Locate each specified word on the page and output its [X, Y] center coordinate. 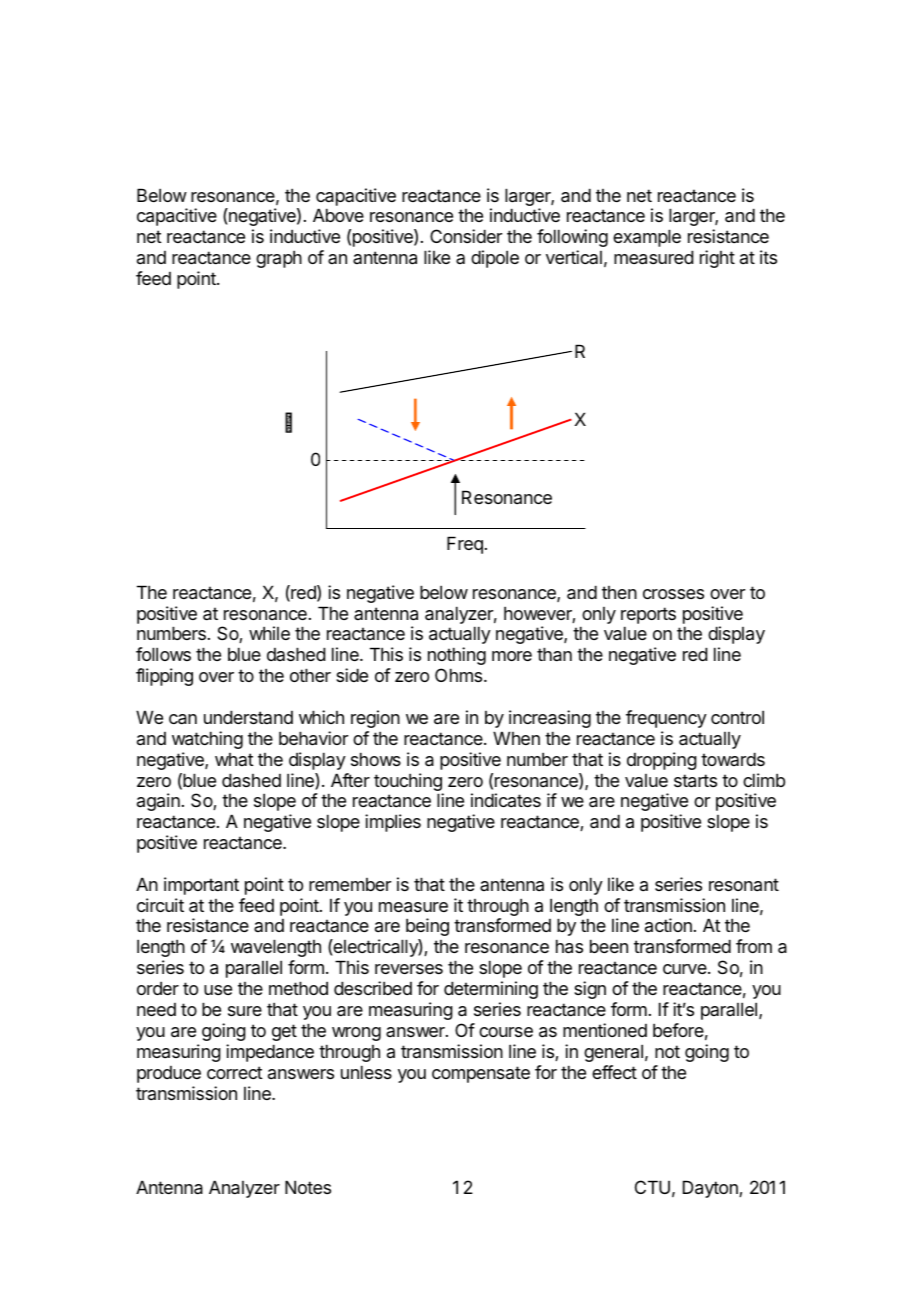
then [619, 592]
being [427, 927]
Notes [308, 1187]
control [737, 717]
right [717, 259]
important [201, 886]
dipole [495, 259]
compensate [481, 1074]
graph [279, 259]
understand [248, 717]
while [269, 633]
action [668, 925]
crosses [673, 594]
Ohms [460, 675]
